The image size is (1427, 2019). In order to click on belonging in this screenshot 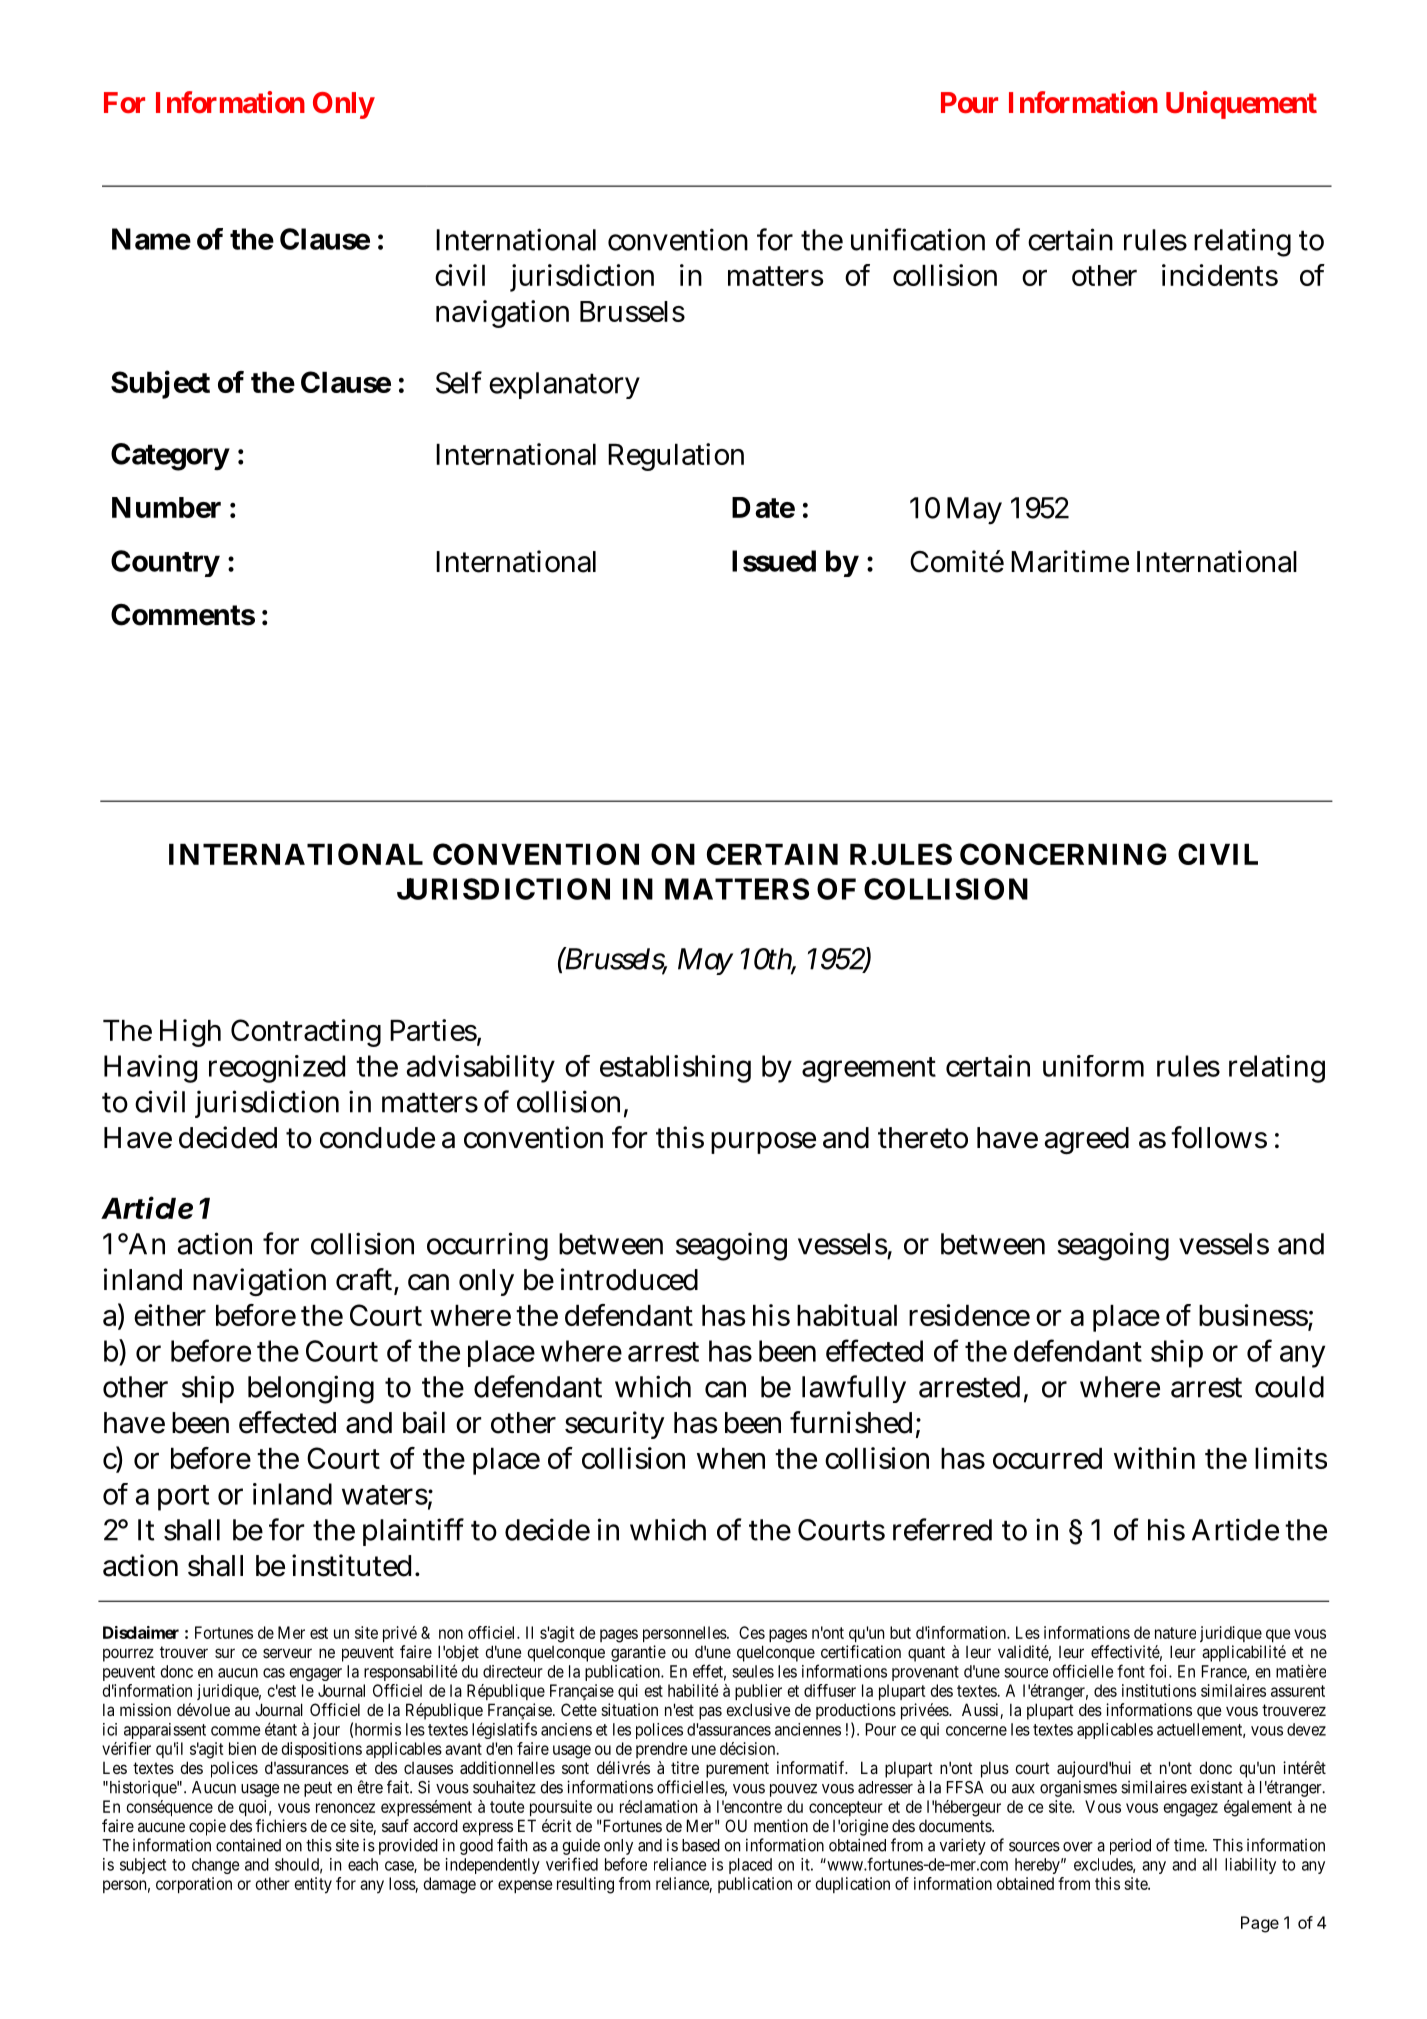, I will do `click(311, 1389)`.
